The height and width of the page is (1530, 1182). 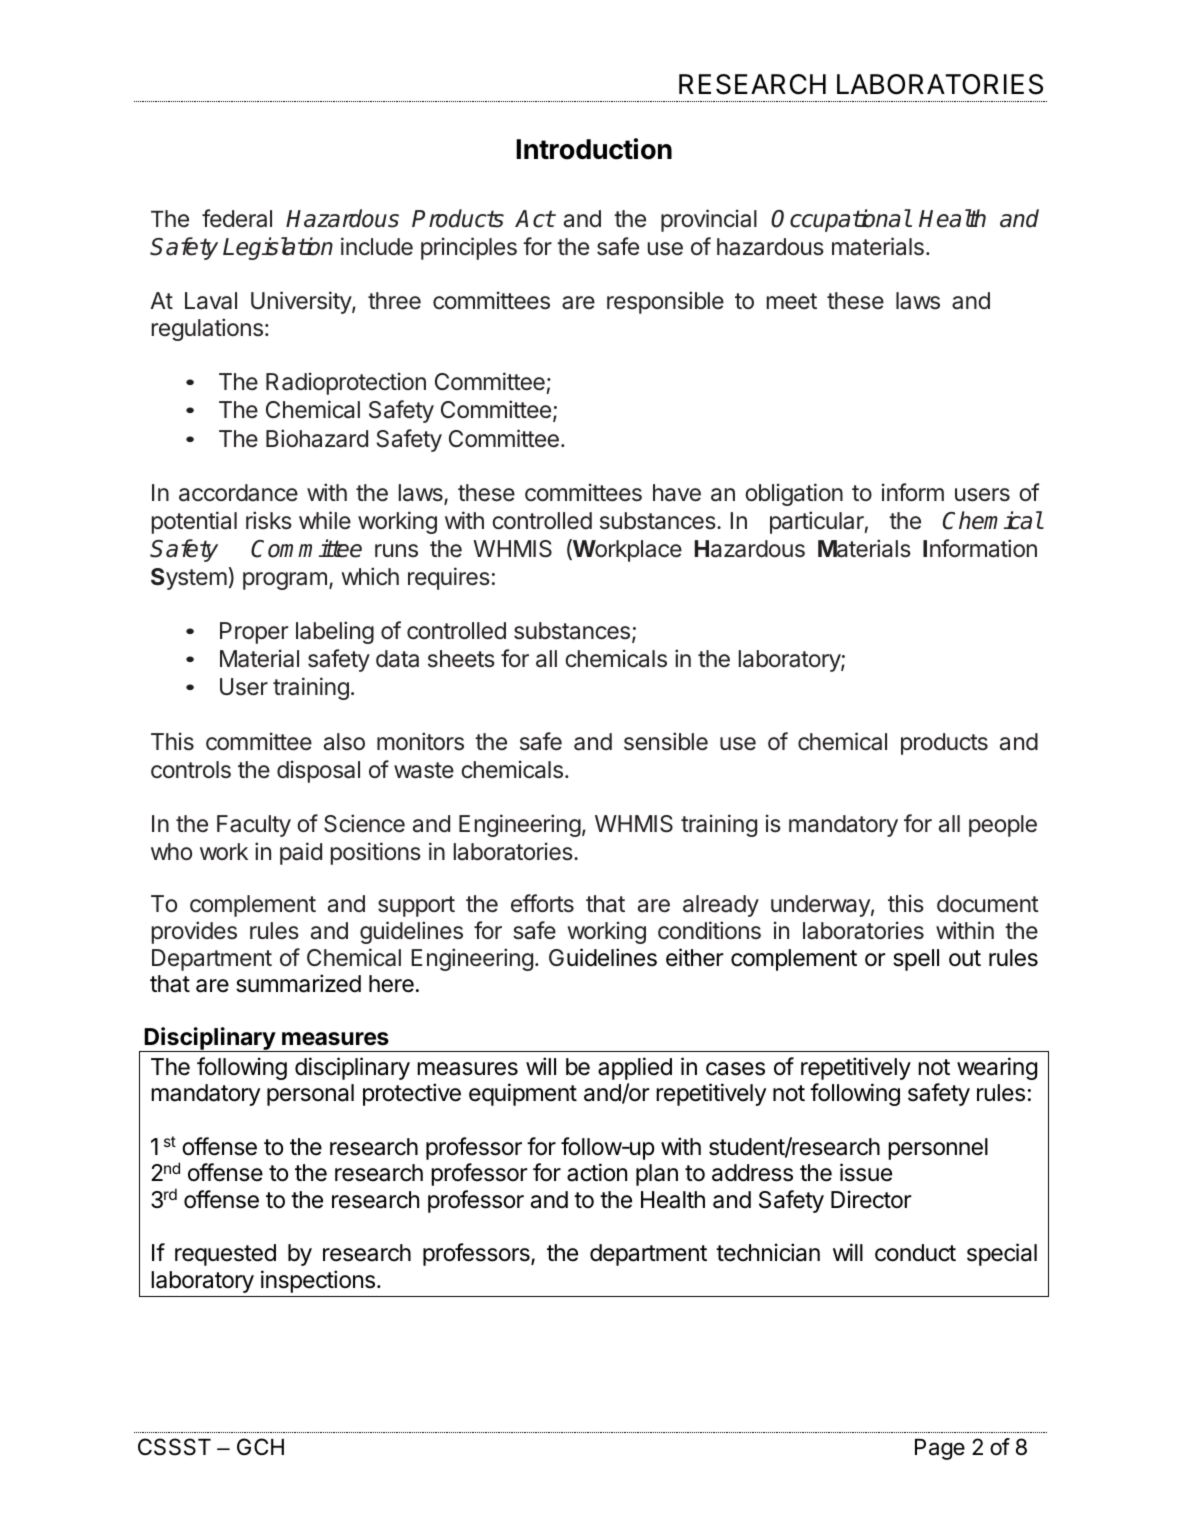 What do you see at coordinates (768, 1252) in the page?
I see `technician` at bounding box center [768, 1252].
